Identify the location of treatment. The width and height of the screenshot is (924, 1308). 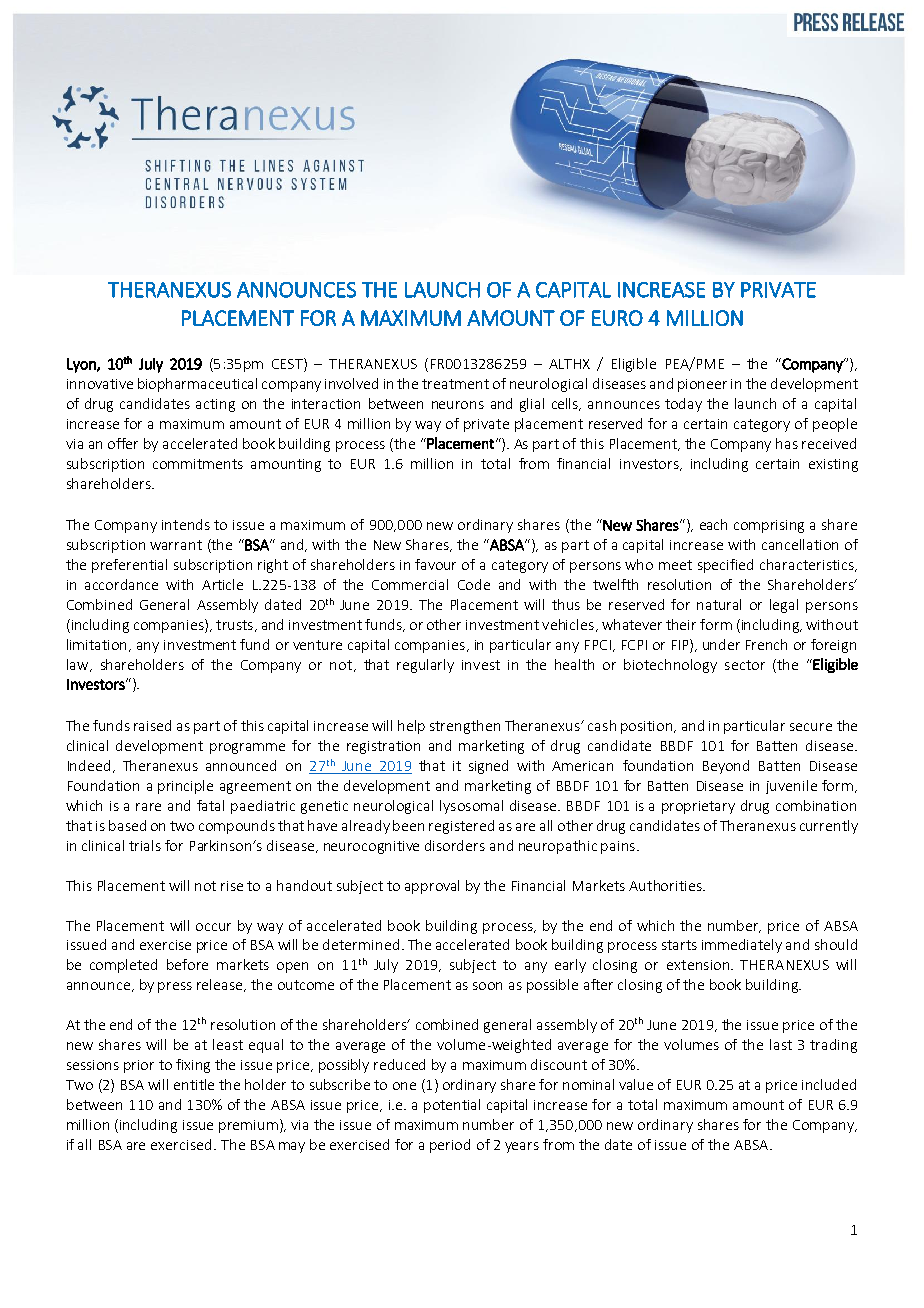
(455, 384).
